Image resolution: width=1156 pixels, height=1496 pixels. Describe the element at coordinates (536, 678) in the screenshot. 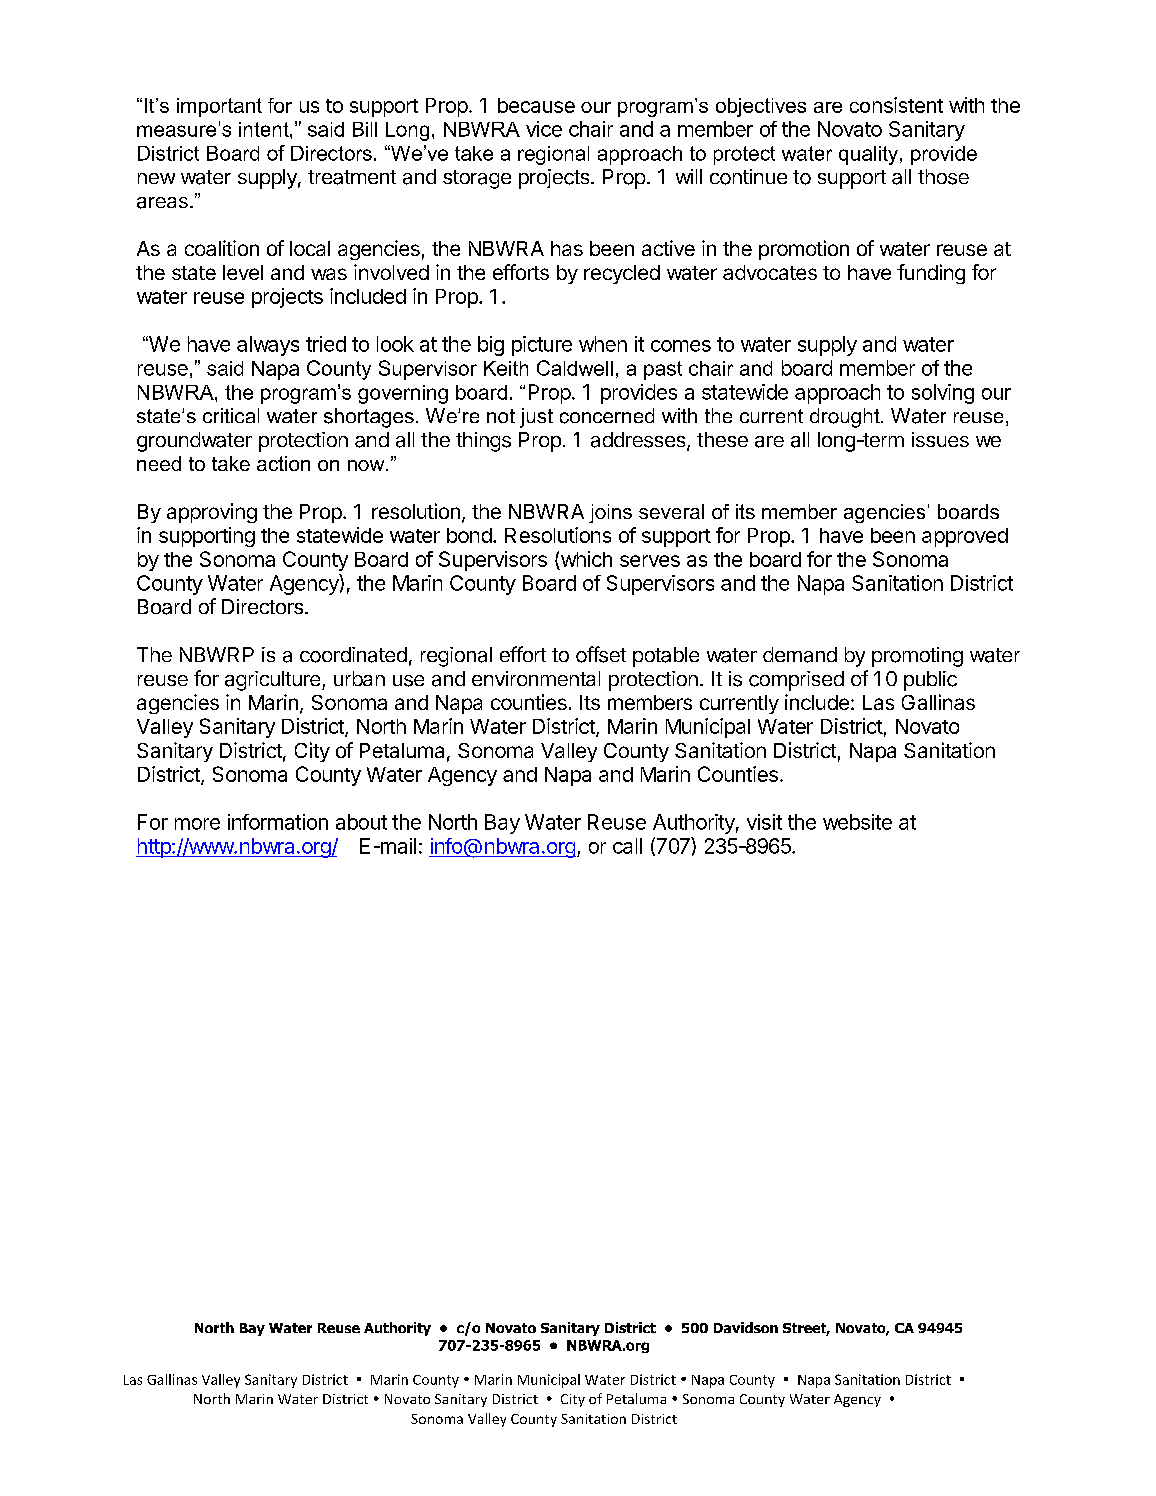

I see `environmental` at that location.
